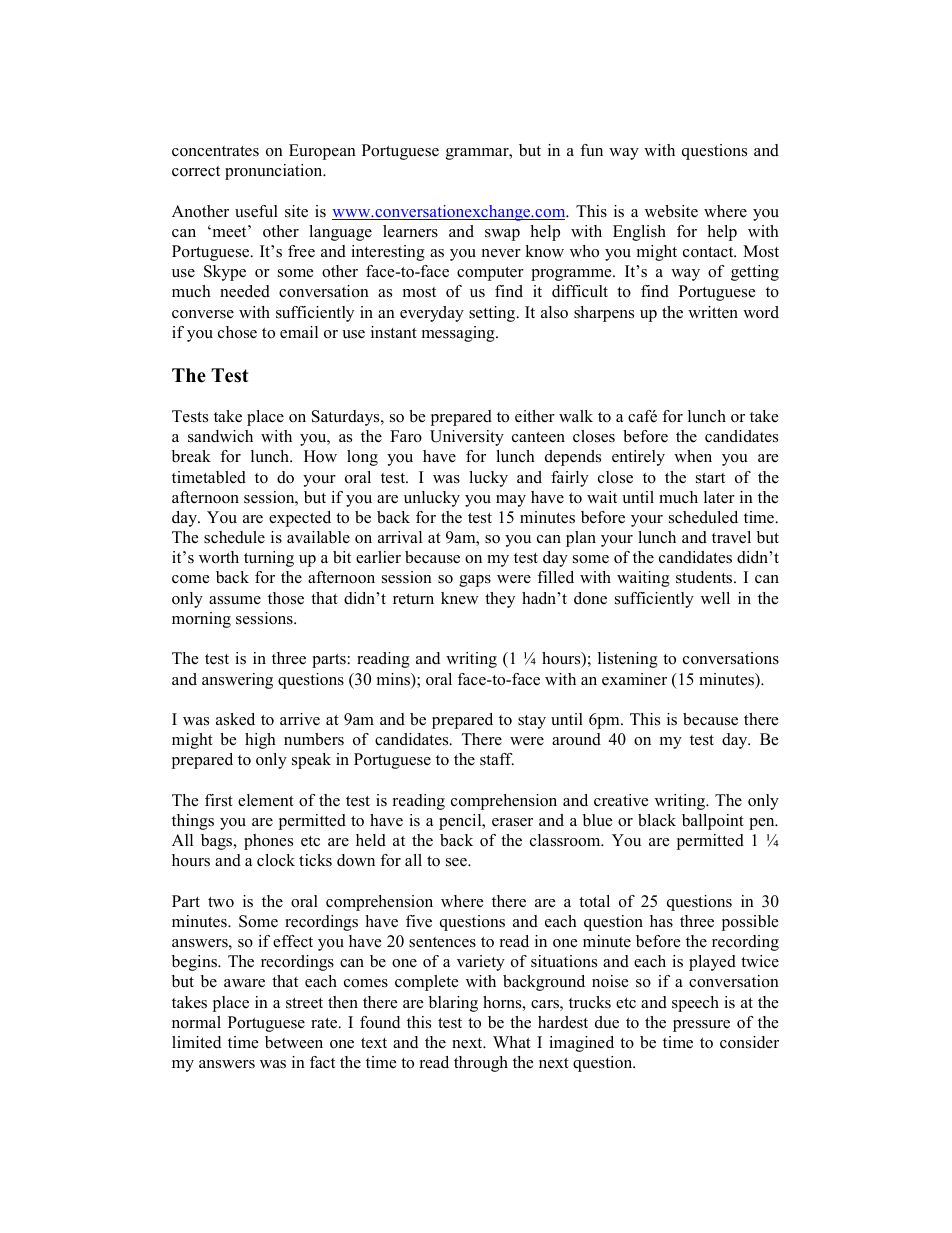 The width and height of the screenshot is (952, 1233). I want to click on assume, so click(235, 600).
